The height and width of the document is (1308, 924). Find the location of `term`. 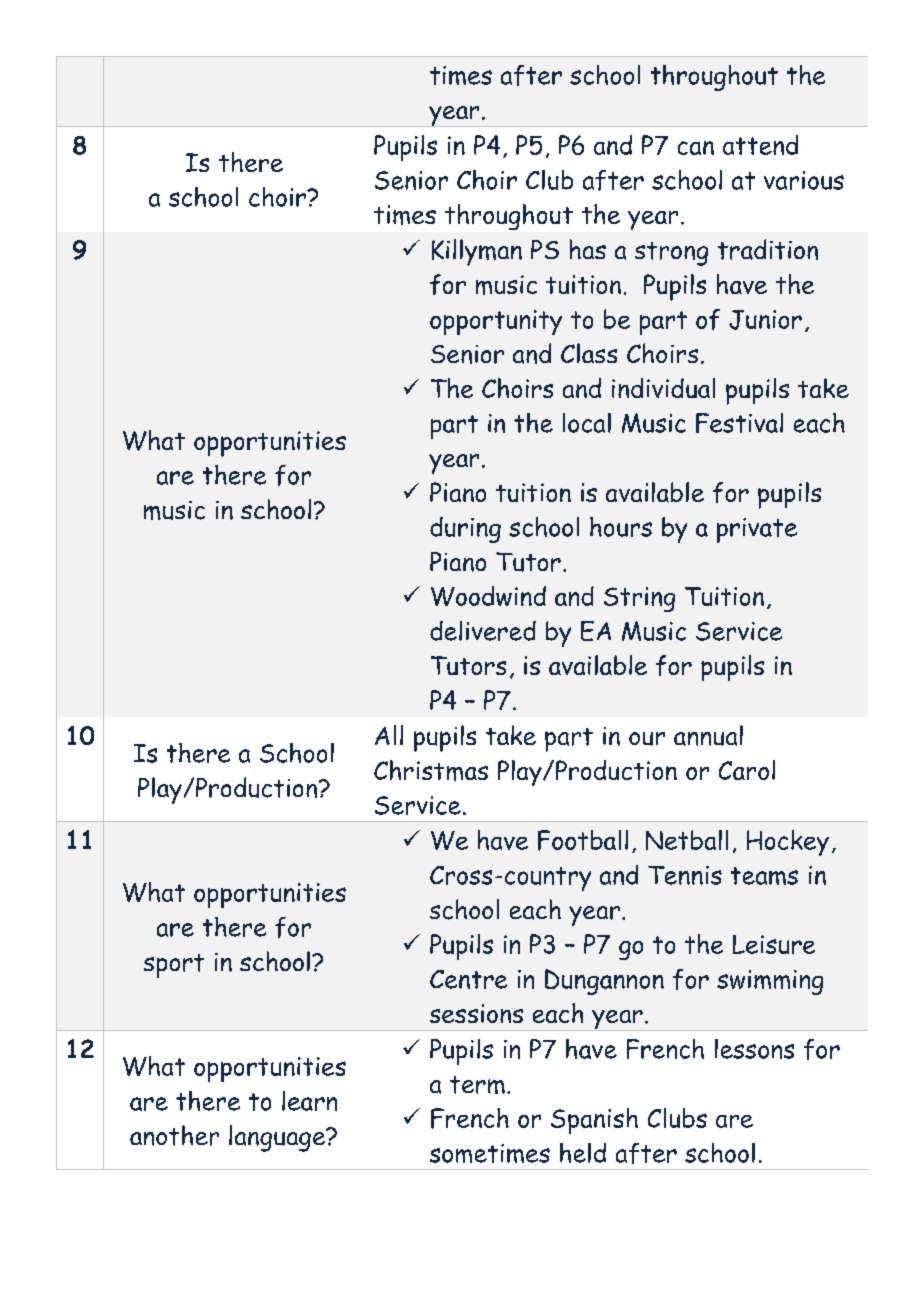

term is located at coordinates (477, 1085).
